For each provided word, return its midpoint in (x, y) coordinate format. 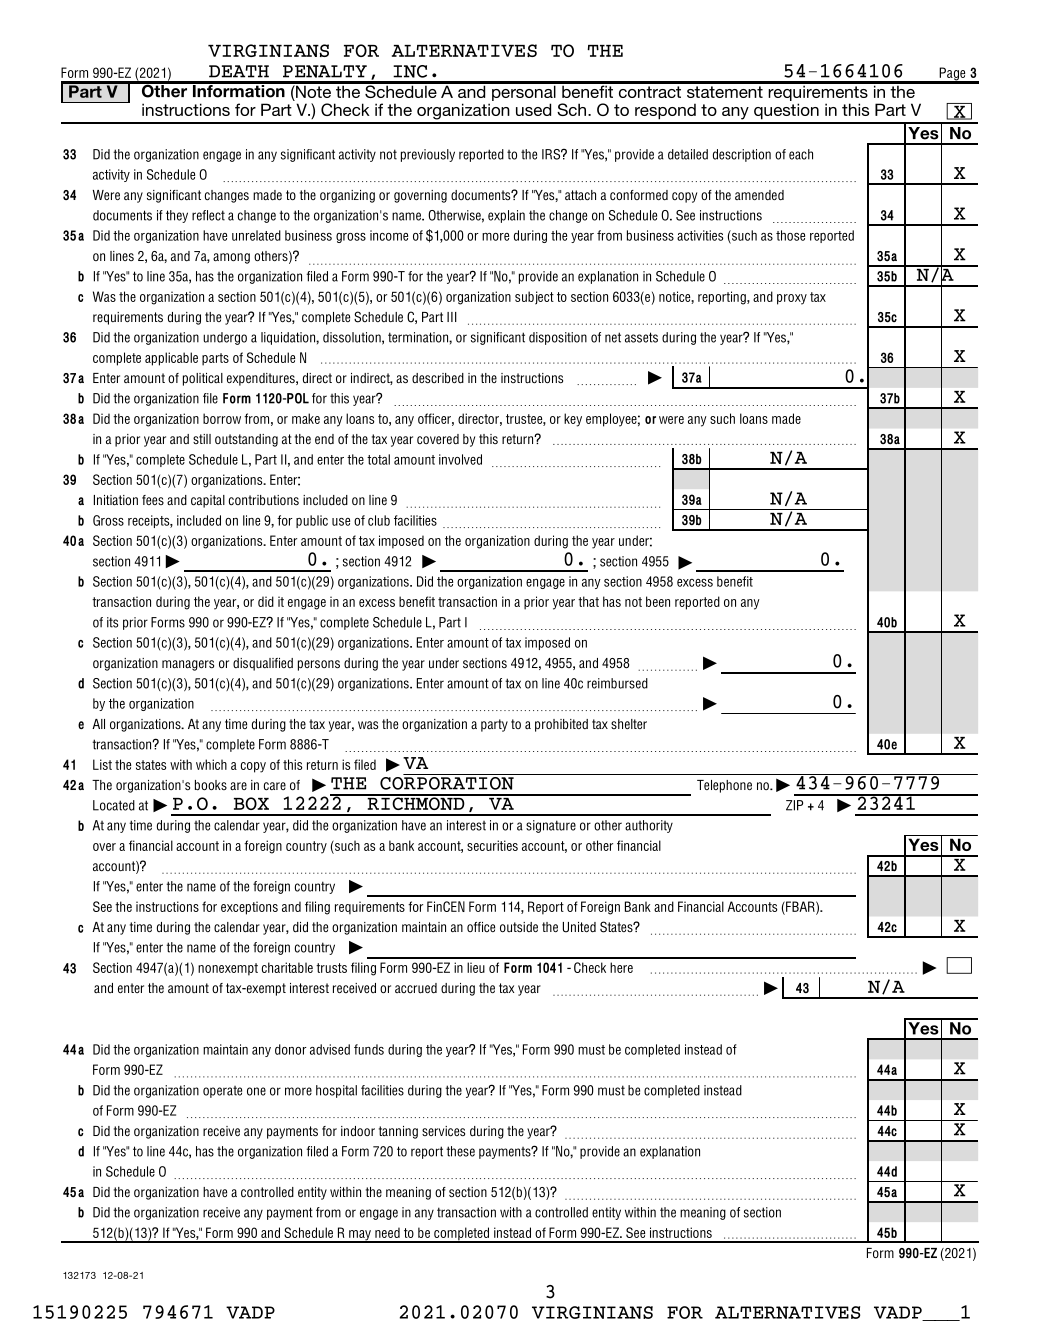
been (658, 601)
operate (222, 1092)
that (588, 601)
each (801, 154)
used (533, 109)
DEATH (239, 71)
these (460, 1151)
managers (188, 665)
